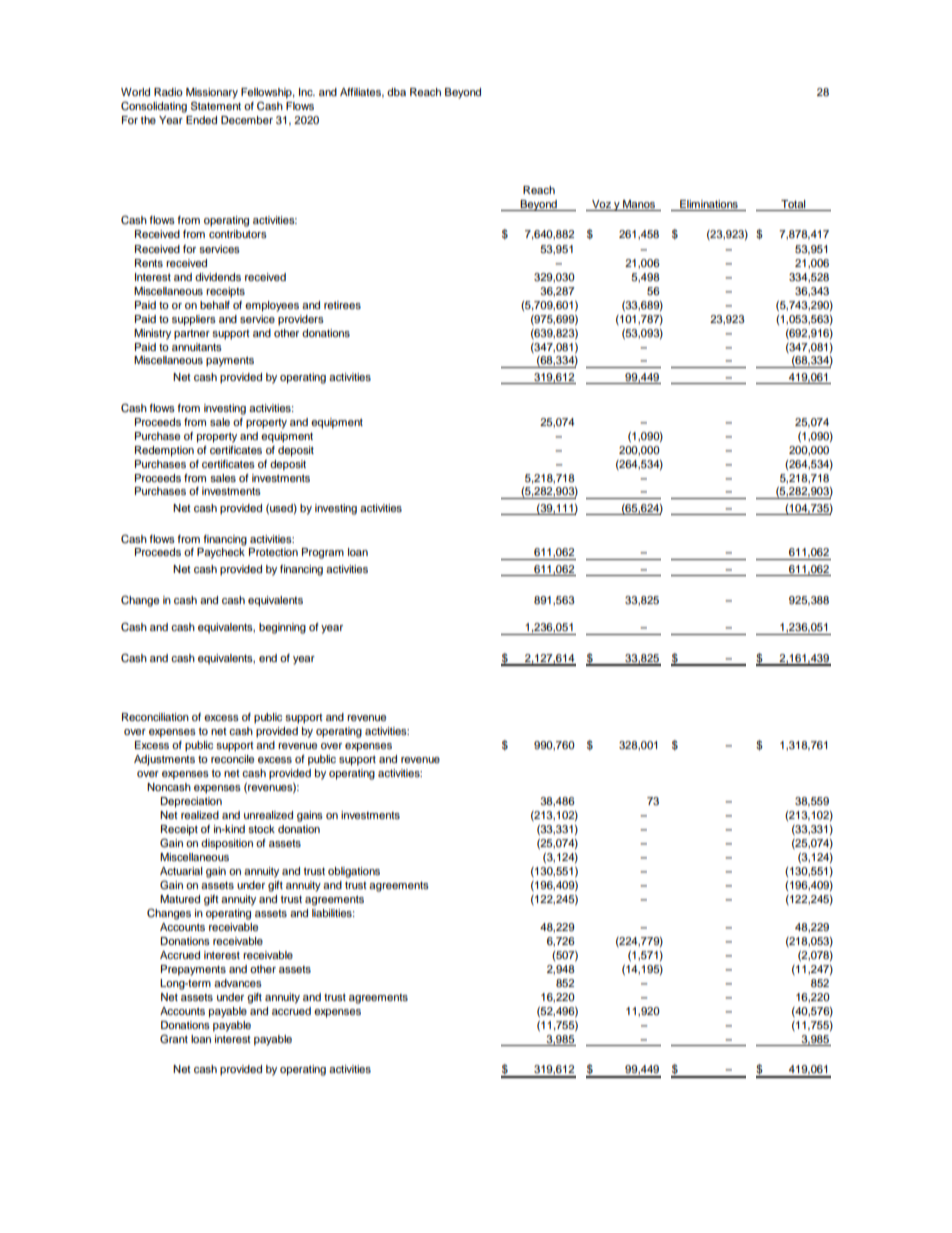  I want to click on Redemption, so click(164, 451).
